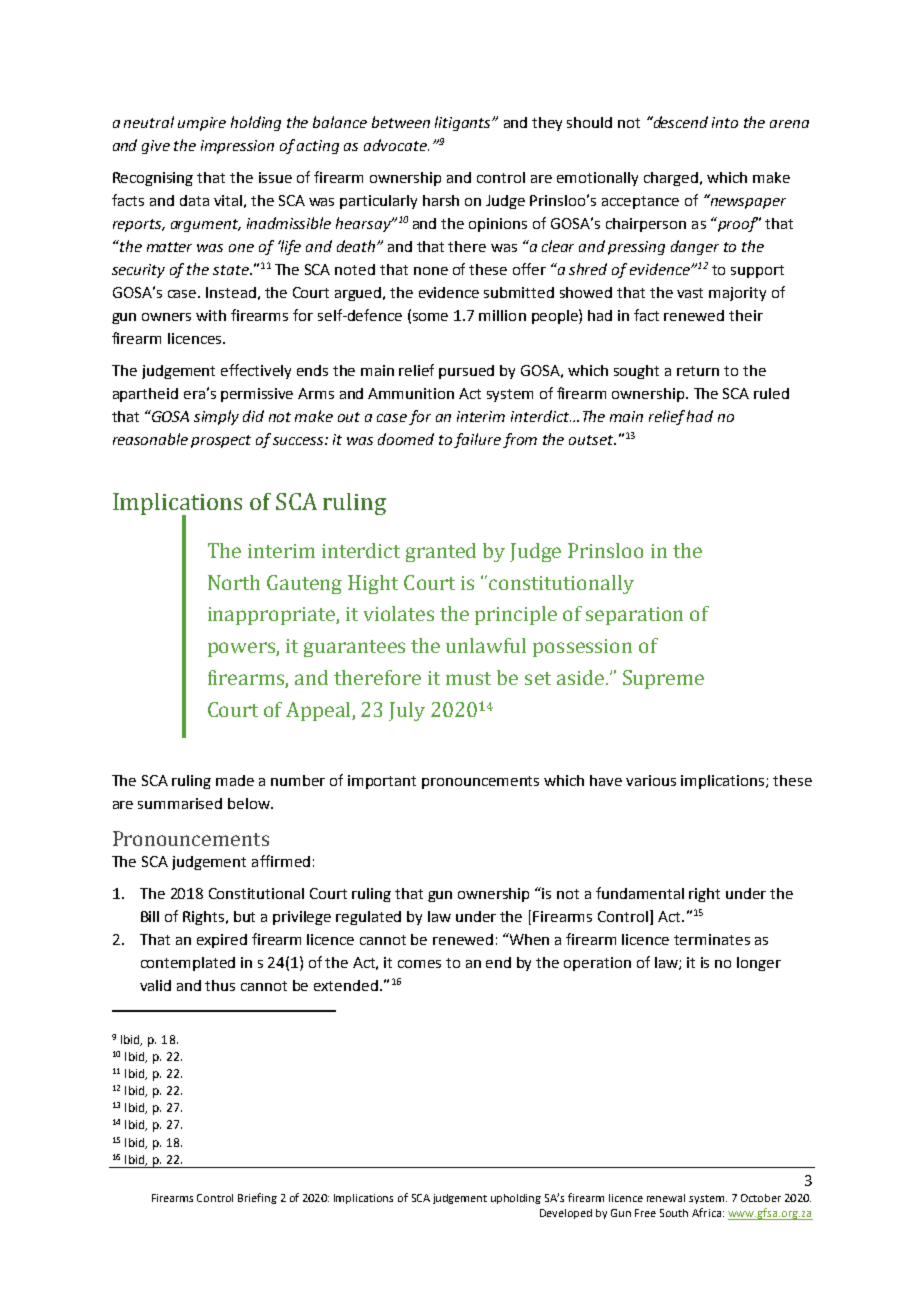 This image has height=1308, width=924. What do you see at coordinates (250, 803) in the image?
I see `below` at bounding box center [250, 803].
